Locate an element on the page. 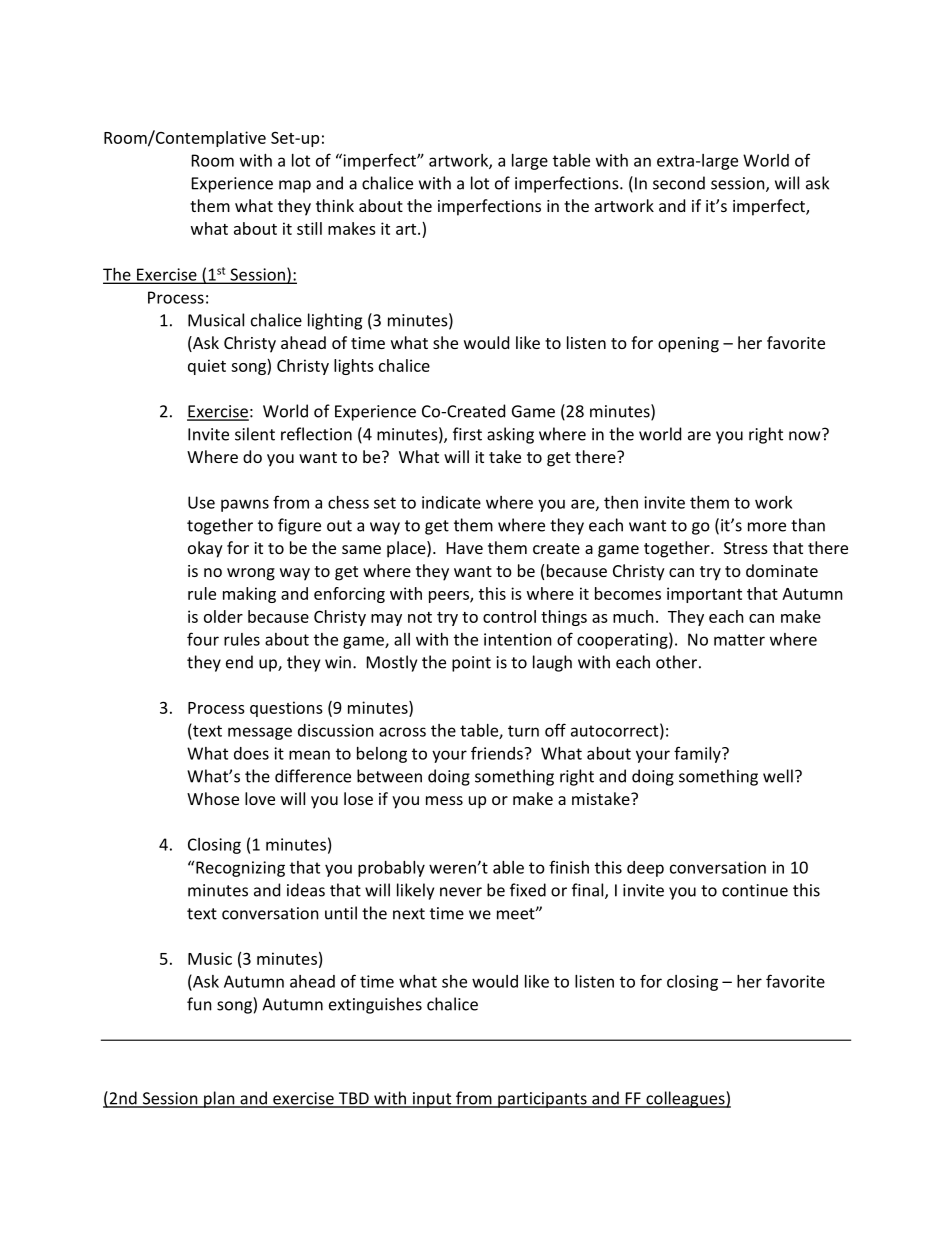 The image size is (952, 1233). think is located at coordinates (335, 205).
